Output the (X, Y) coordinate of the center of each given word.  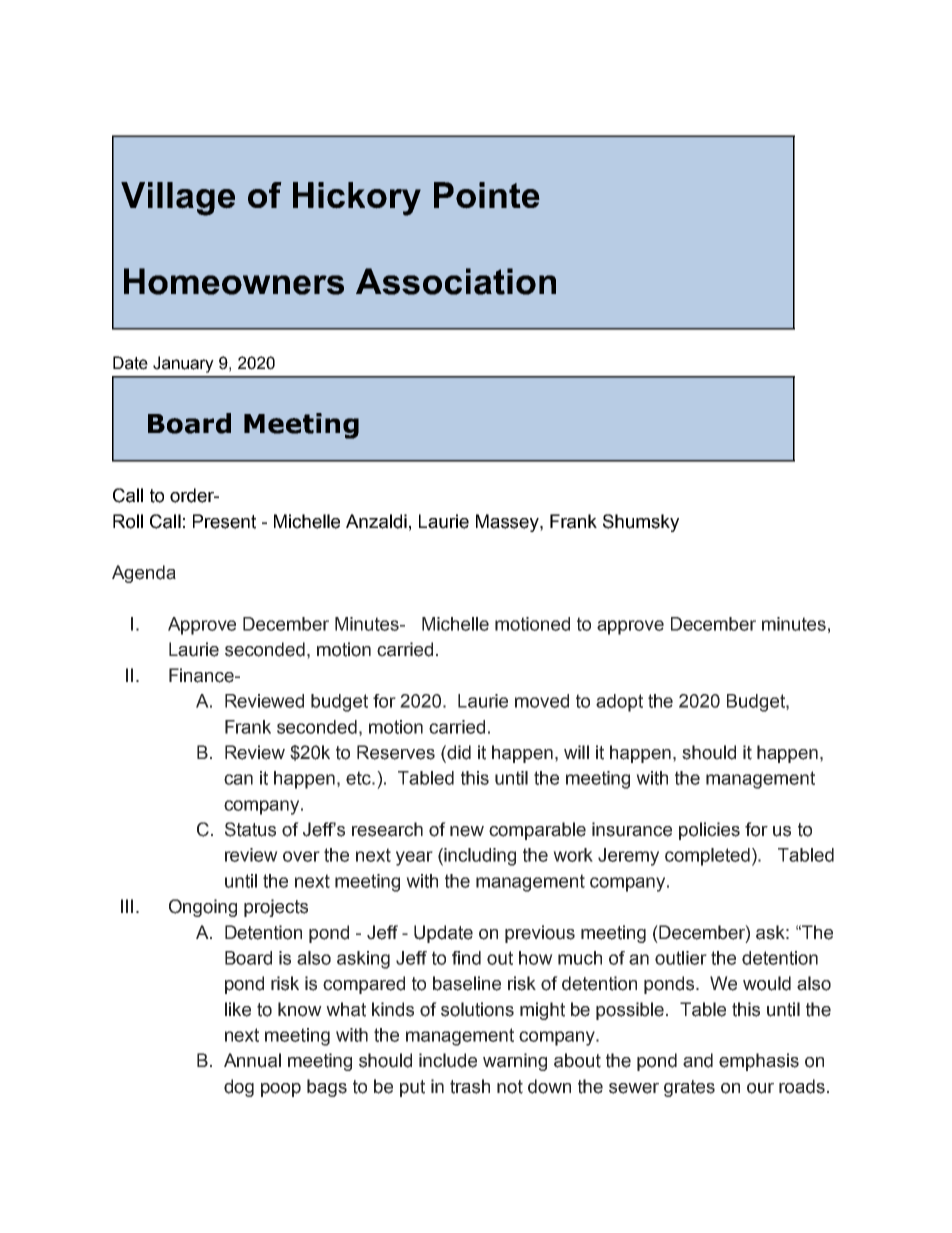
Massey (508, 523)
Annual (252, 1060)
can (238, 779)
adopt (619, 703)
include (448, 1060)
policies (709, 831)
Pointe (487, 195)
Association (456, 281)
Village (178, 199)
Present (224, 521)
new (467, 831)
